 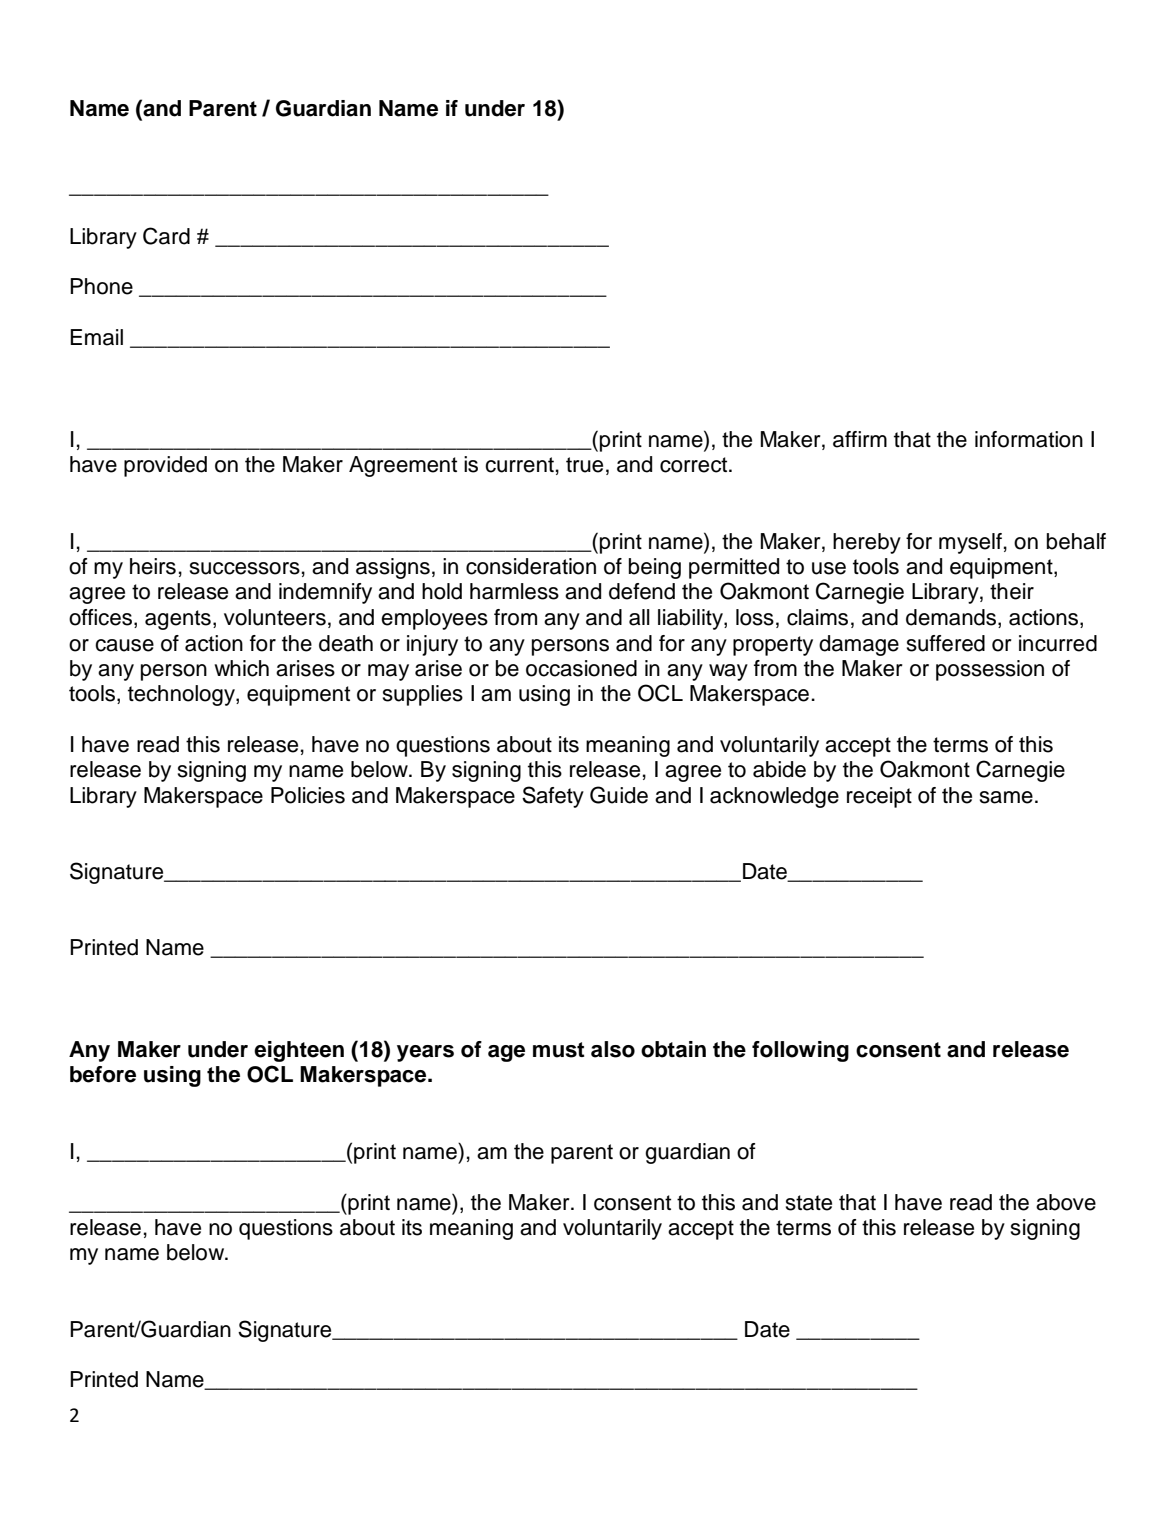 What do you see at coordinates (166, 236) in the screenshot?
I see `Card` at bounding box center [166, 236].
